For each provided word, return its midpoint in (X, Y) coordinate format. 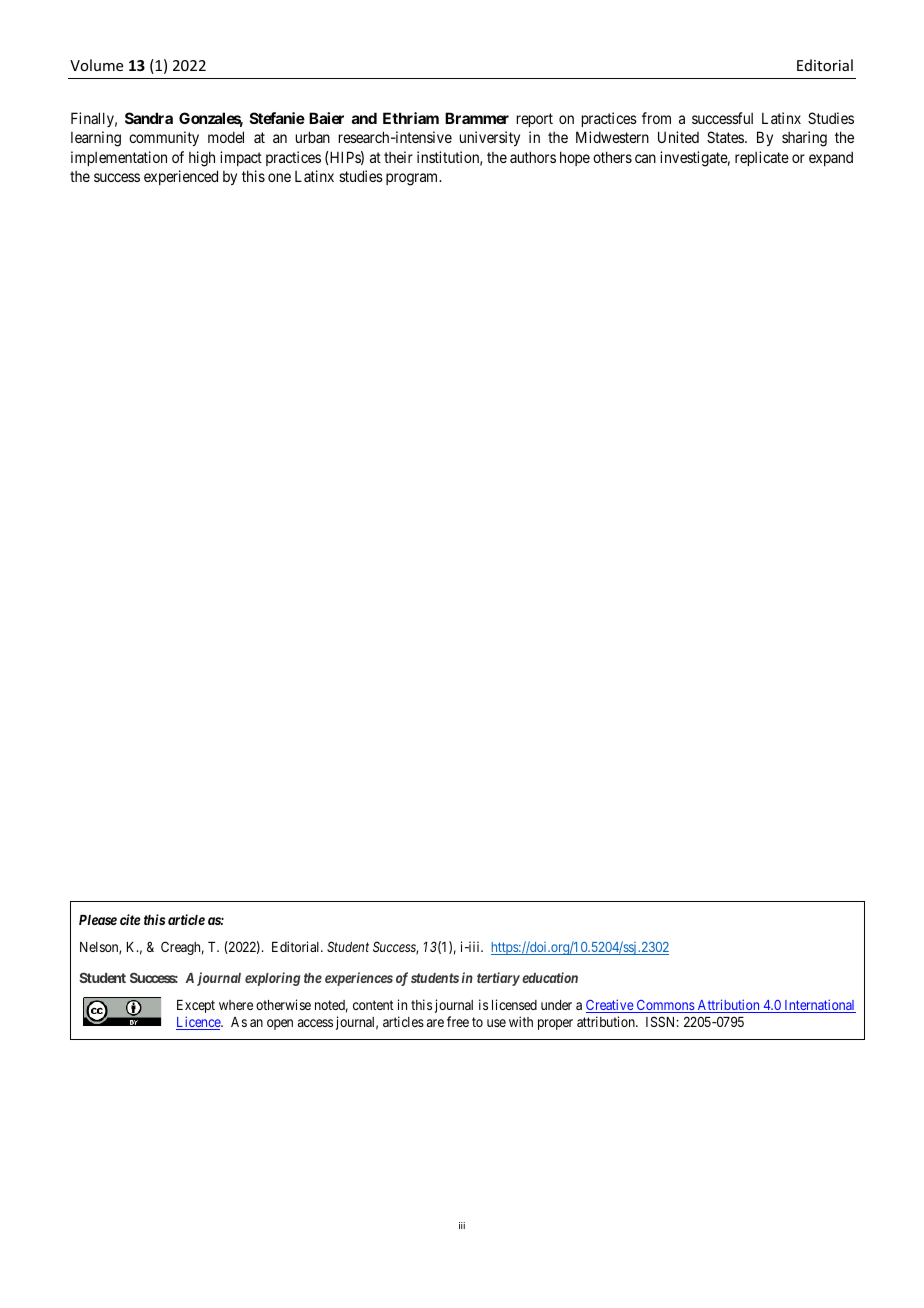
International (819, 1006)
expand (831, 158)
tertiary (498, 979)
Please (98, 920)
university (490, 138)
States (726, 137)
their (398, 157)
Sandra (149, 118)
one (279, 177)
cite (130, 919)
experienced (181, 177)
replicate (762, 158)
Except (196, 1006)
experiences (359, 979)
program (413, 179)
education (550, 977)
